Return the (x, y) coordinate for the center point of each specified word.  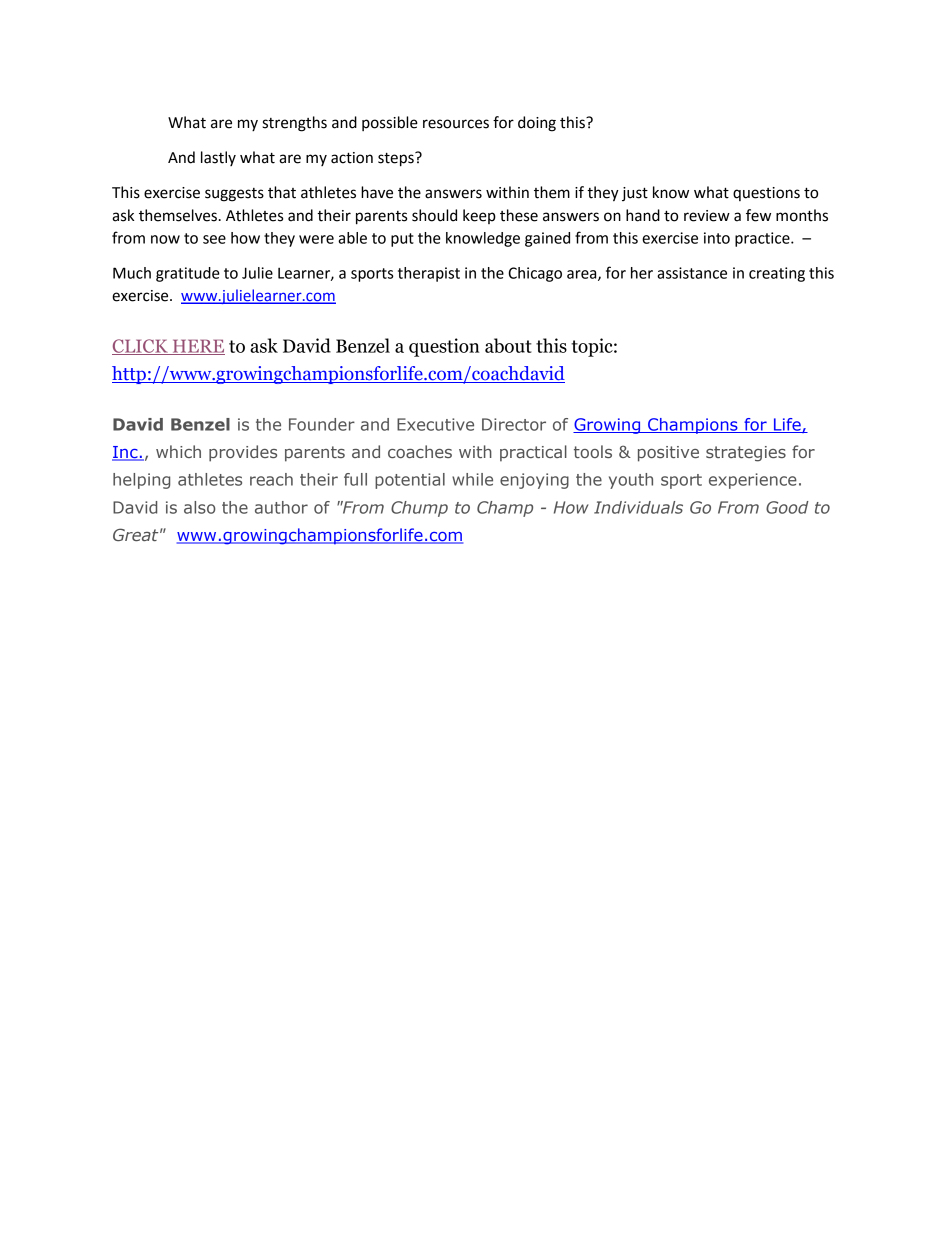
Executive (435, 424)
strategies (746, 454)
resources (456, 124)
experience (753, 481)
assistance (692, 273)
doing (537, 124)
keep (479, 216)
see (214, 239)
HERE (197, 347)
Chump (419, 509)
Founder (322, 424)
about (508, 345)
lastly (218, 158)
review (707, 216)
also (199, 507)
